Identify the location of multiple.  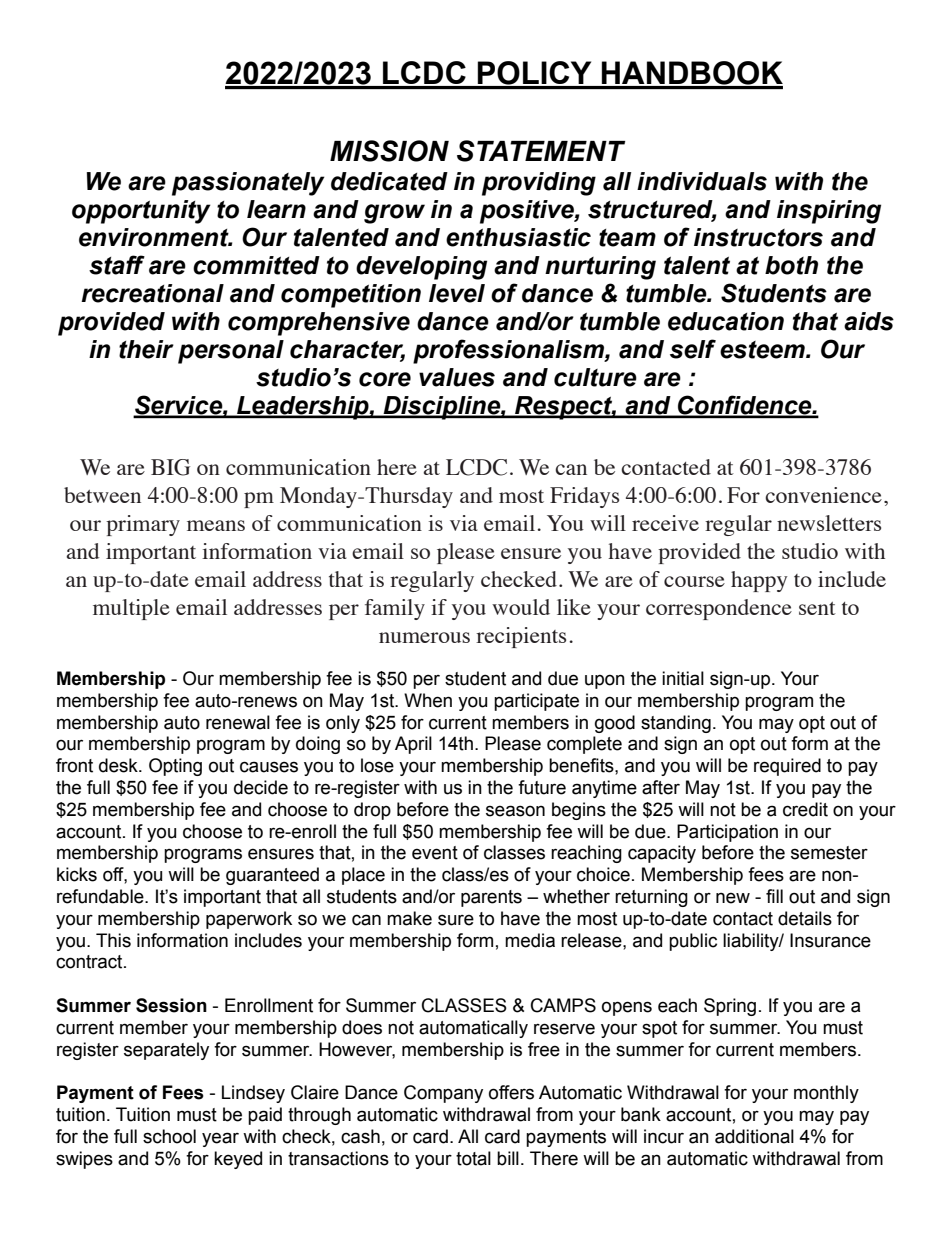
(131, 609).
